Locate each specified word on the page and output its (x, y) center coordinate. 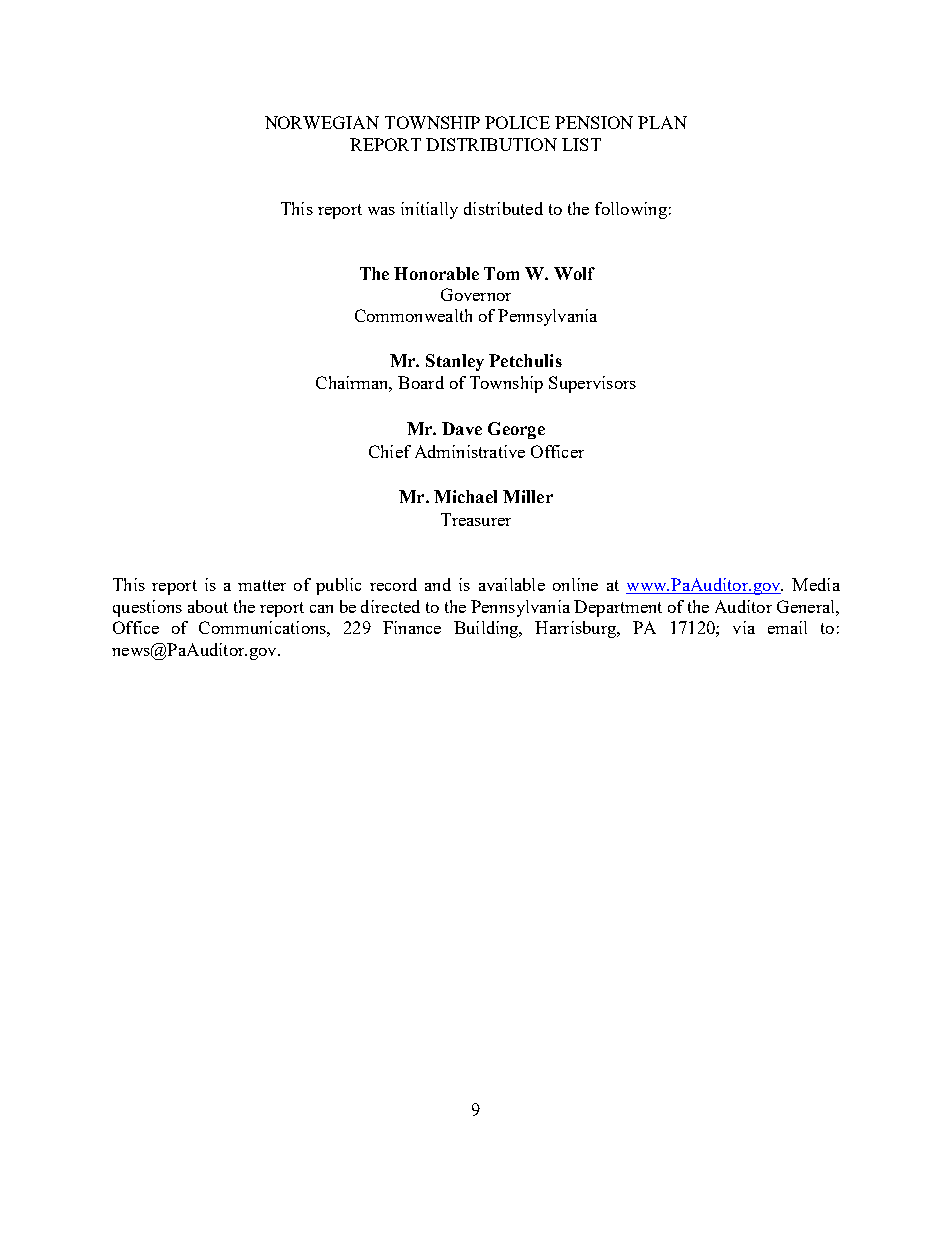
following (631, 210)
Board (421, 382)
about (208, 606)
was (381, 211)
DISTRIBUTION (491, 144)
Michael (465, 496)
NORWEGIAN (322, 122)
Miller (528, 496)
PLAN (662, 122)
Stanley (455, 362)
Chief (390, 451)
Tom (501, 273)
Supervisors (592, 384)
